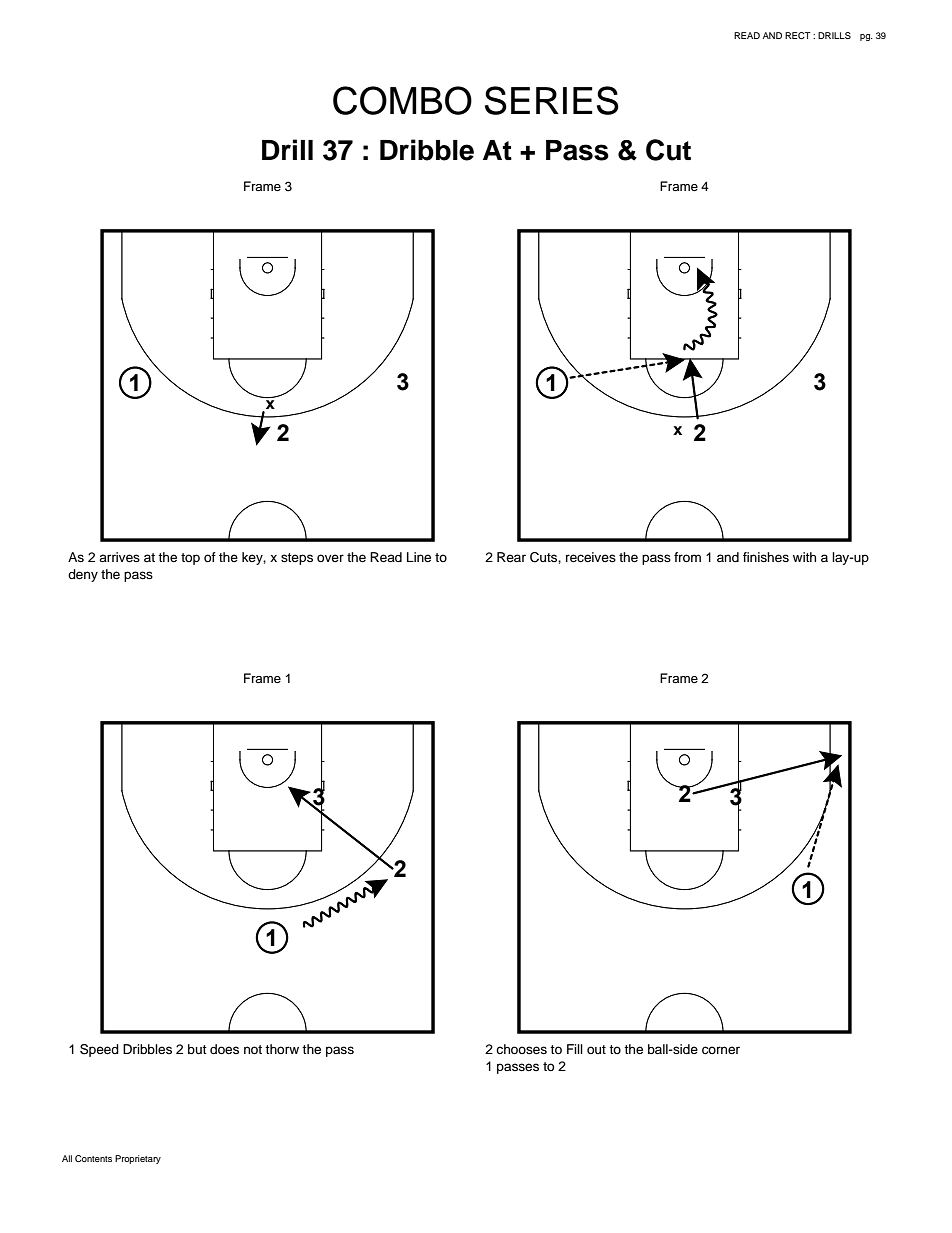 This page has width=952, height=1233. What do you see at coordinates (521, 1049) in the page?
I see `chooses` at bounding box center [521, 1049].
